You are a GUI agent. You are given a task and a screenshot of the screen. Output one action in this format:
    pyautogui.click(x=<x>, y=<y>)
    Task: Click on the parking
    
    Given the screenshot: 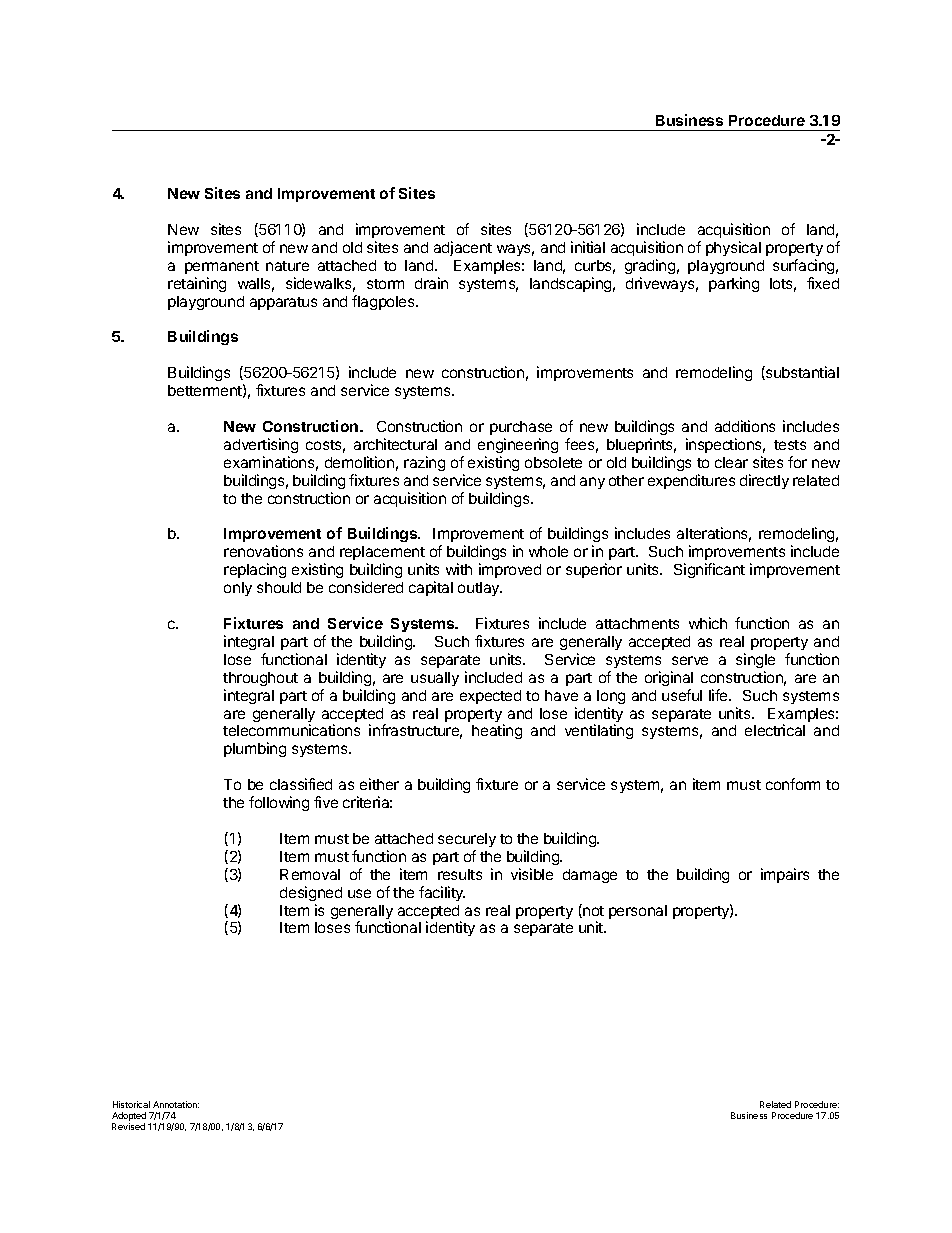 What is the action you would take?
    pyautogui.click(x=734, y=284)
